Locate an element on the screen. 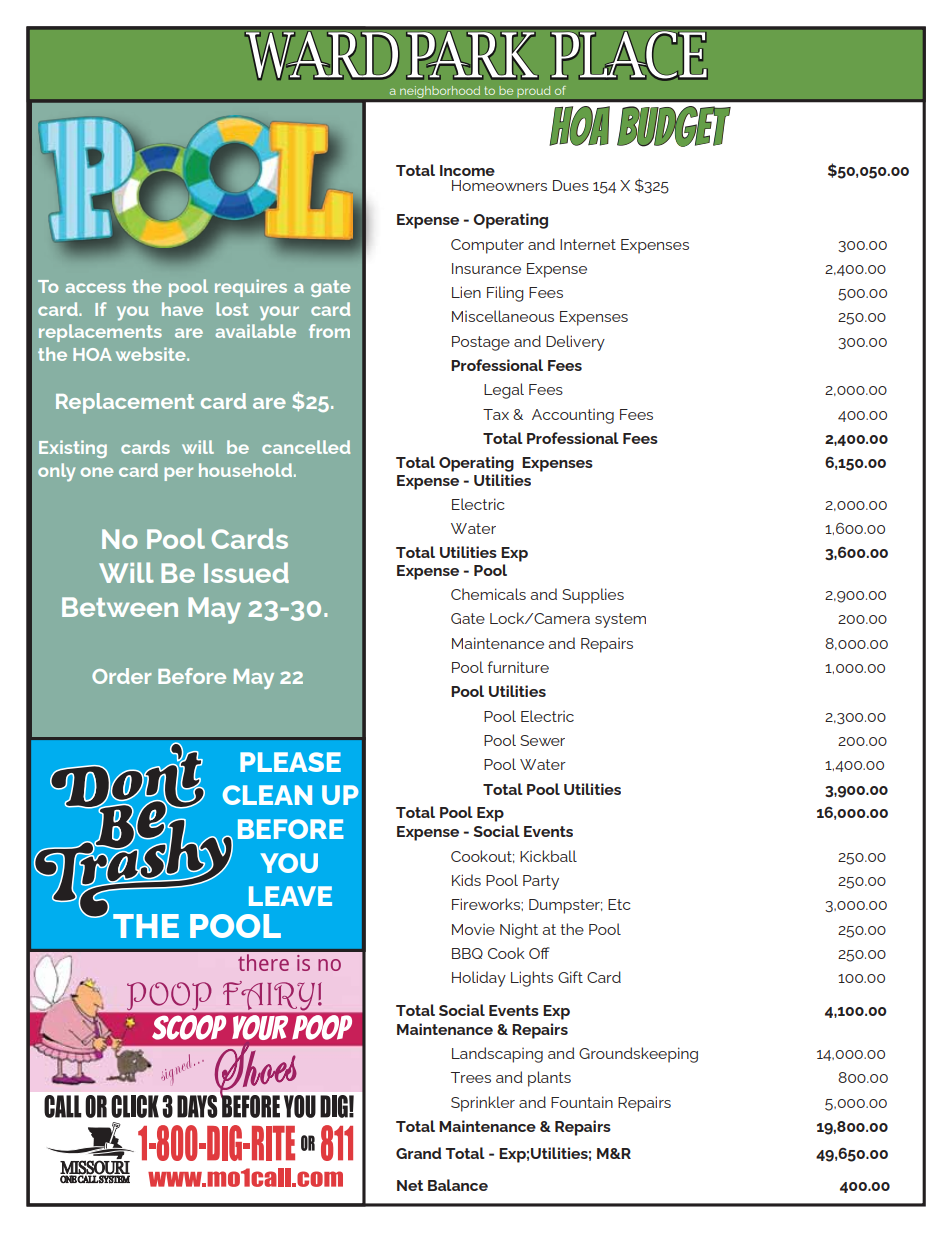 The width and height of the screenshot is (952, 1233). system is located at coordinates (620, 620).
